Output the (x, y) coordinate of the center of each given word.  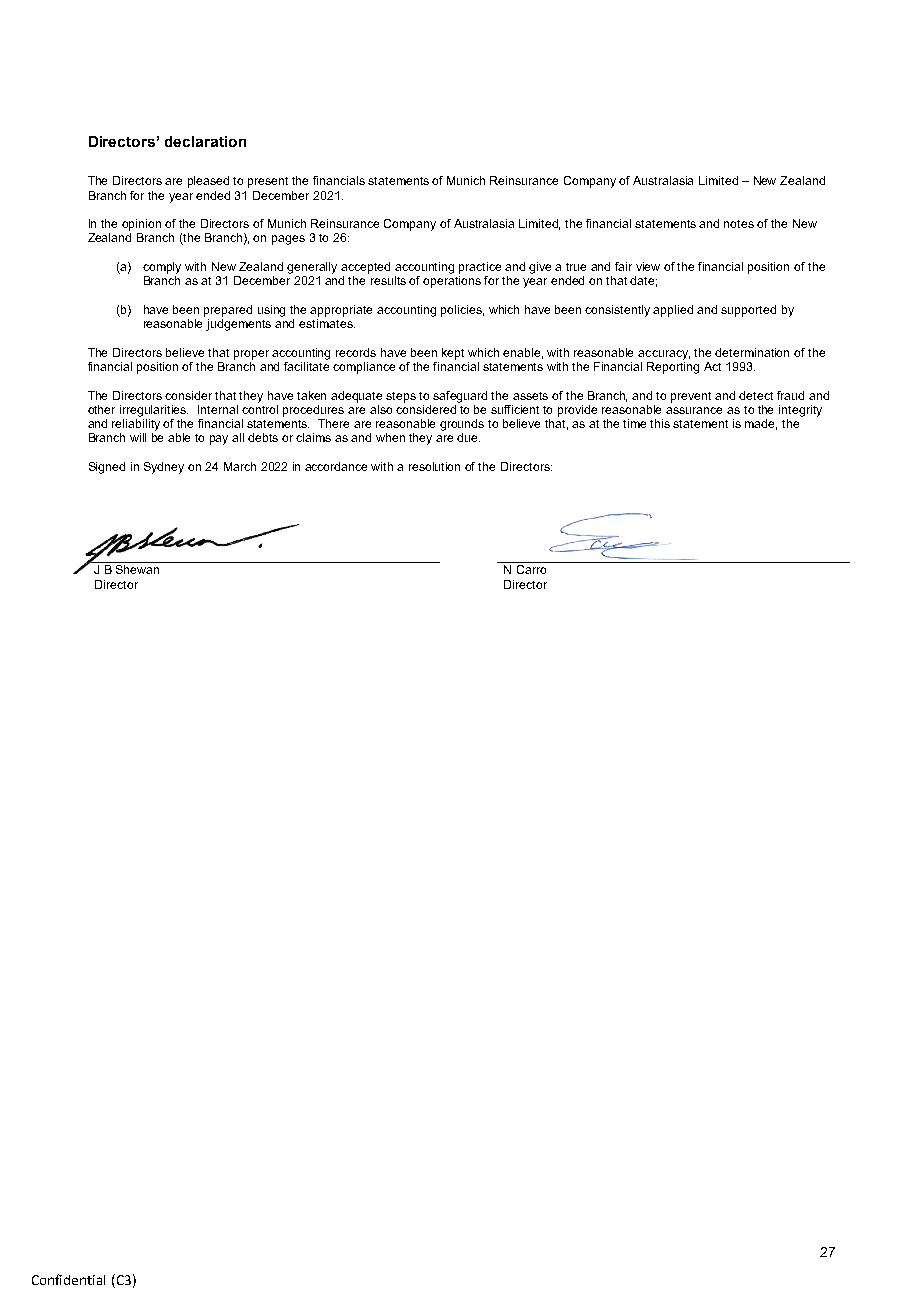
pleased (208, 182)
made (761, 424)
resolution (434, 466)
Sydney (164, 468)
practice (480, 268)
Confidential (68, 1279)
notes (739, 224)
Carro (531, 569)
